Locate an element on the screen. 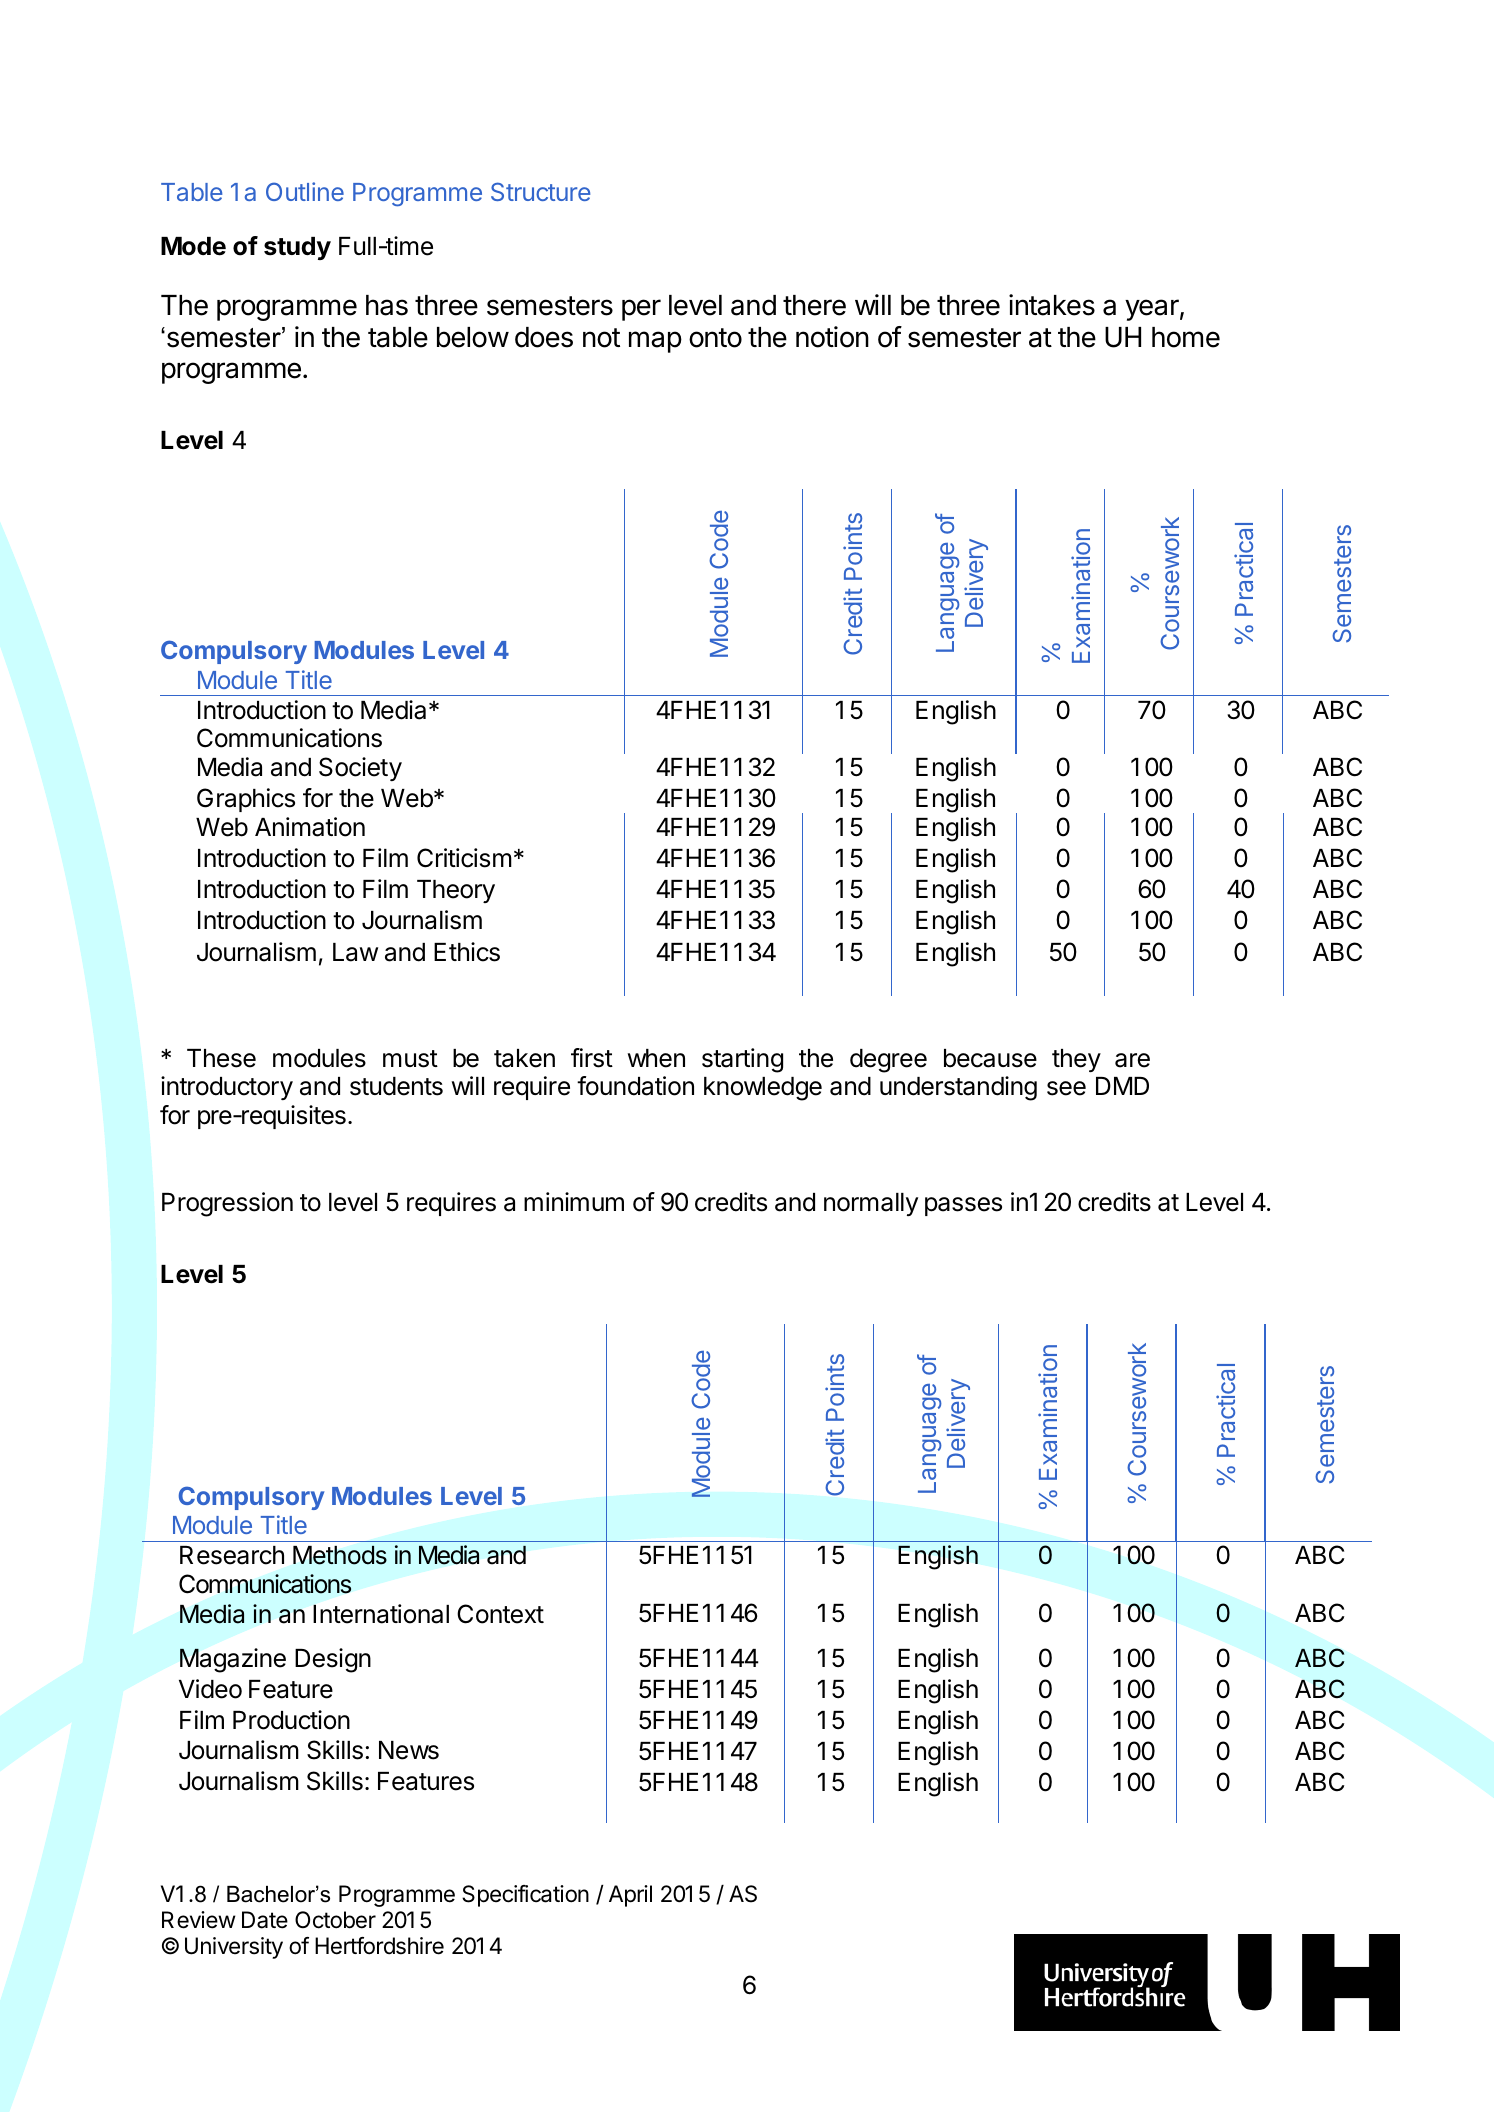  passes is located at coordinates (963, 1206).
